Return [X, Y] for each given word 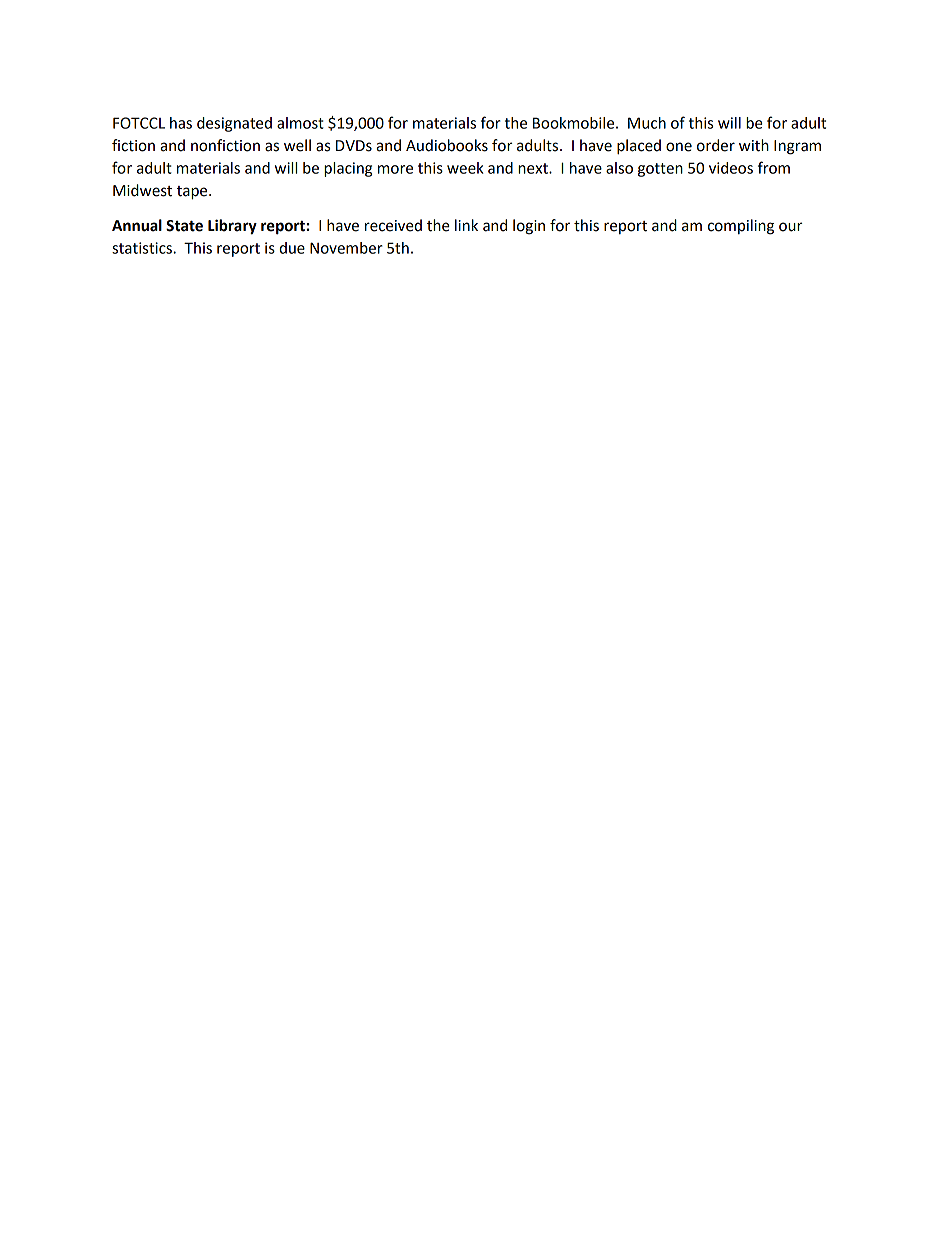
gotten [660, 170]
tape [193, 193]
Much [647, 123]
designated [234, 124]
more [395, 169]
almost [300, 123]
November [346, 248]
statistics [143, 248]
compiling [741, 227]
